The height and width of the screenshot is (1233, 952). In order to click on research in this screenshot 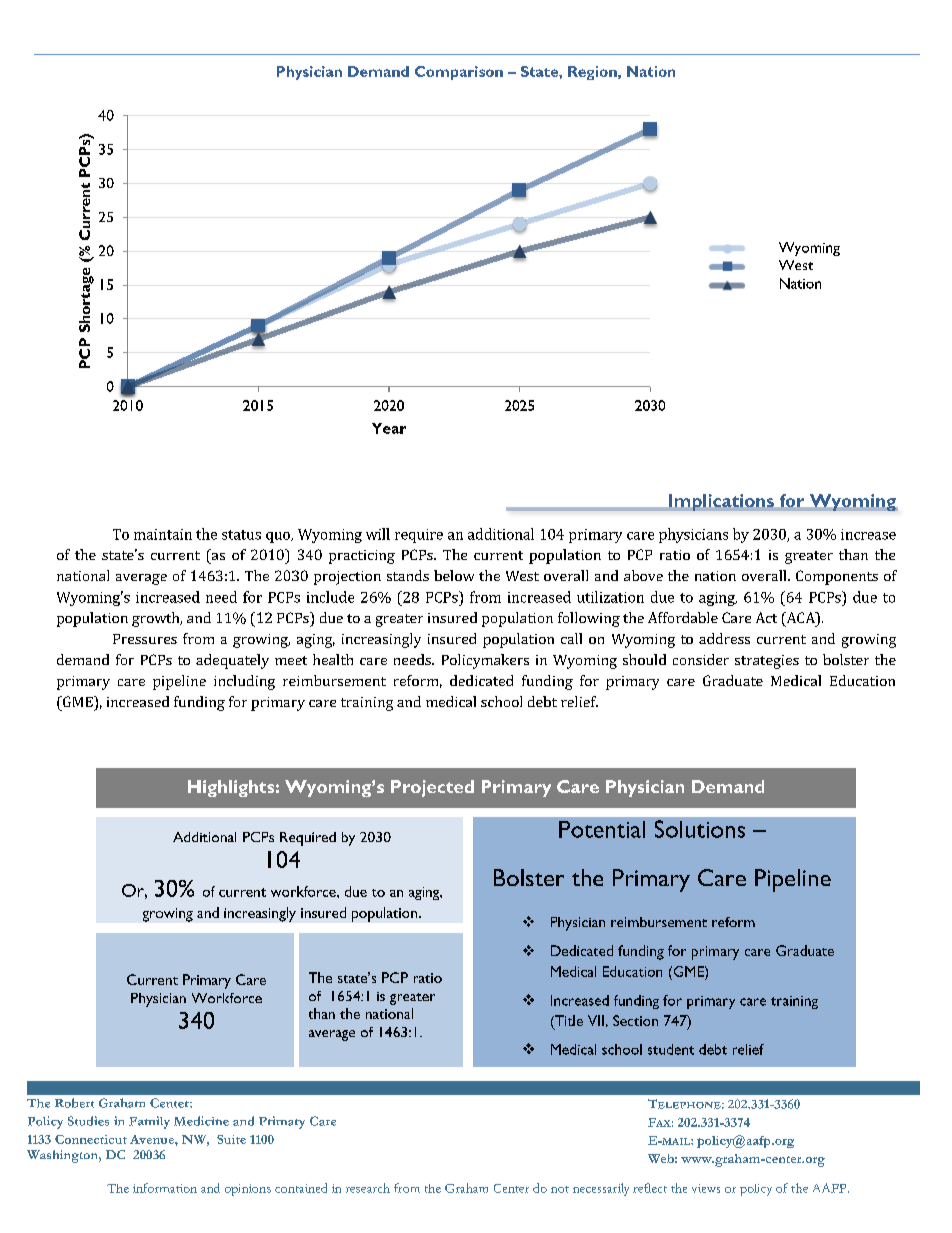, I will do `click(368, 1188)`.
